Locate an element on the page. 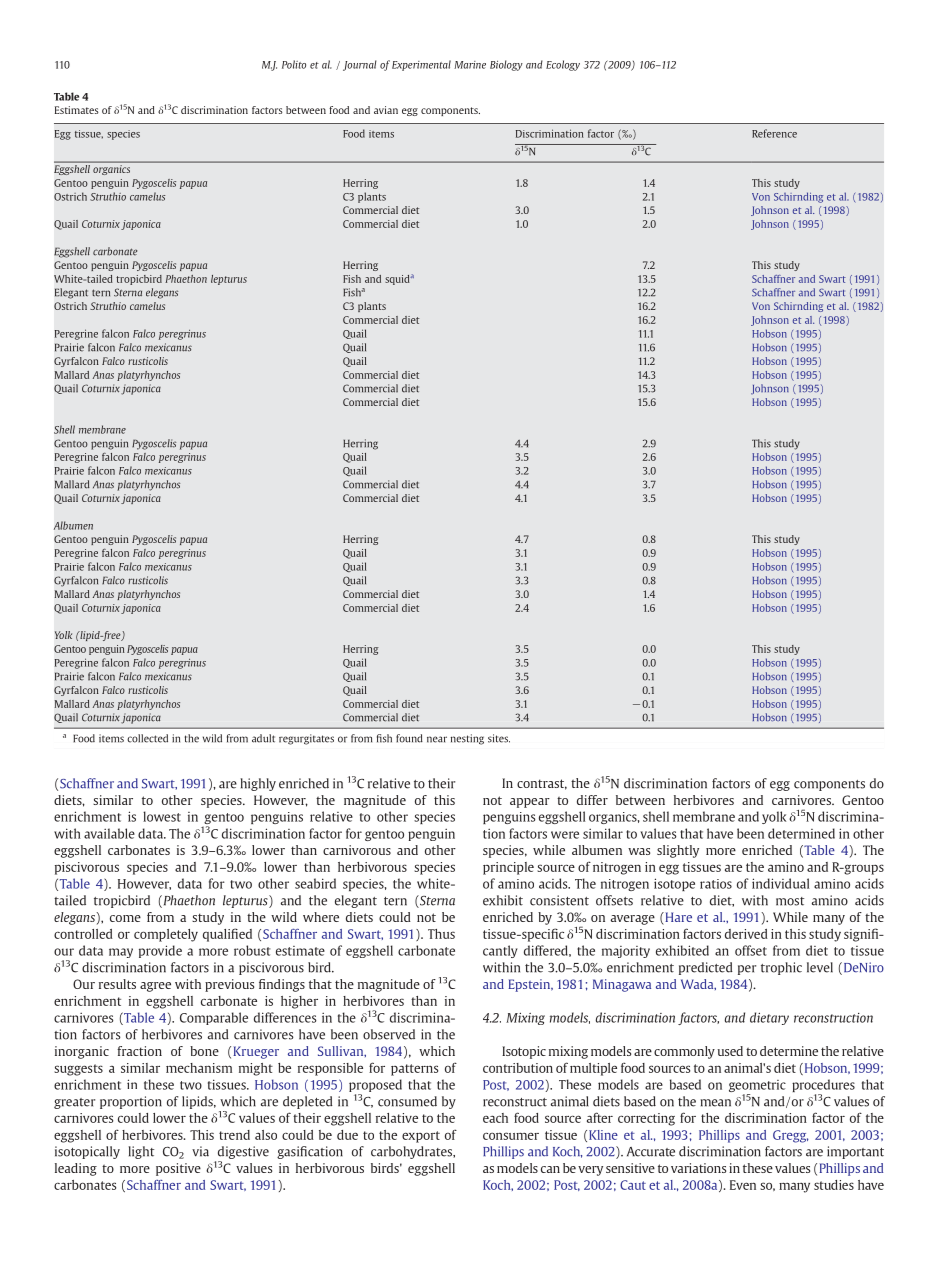 The image size is (952, 1270). positive is located at coordinates (178, 1169).
